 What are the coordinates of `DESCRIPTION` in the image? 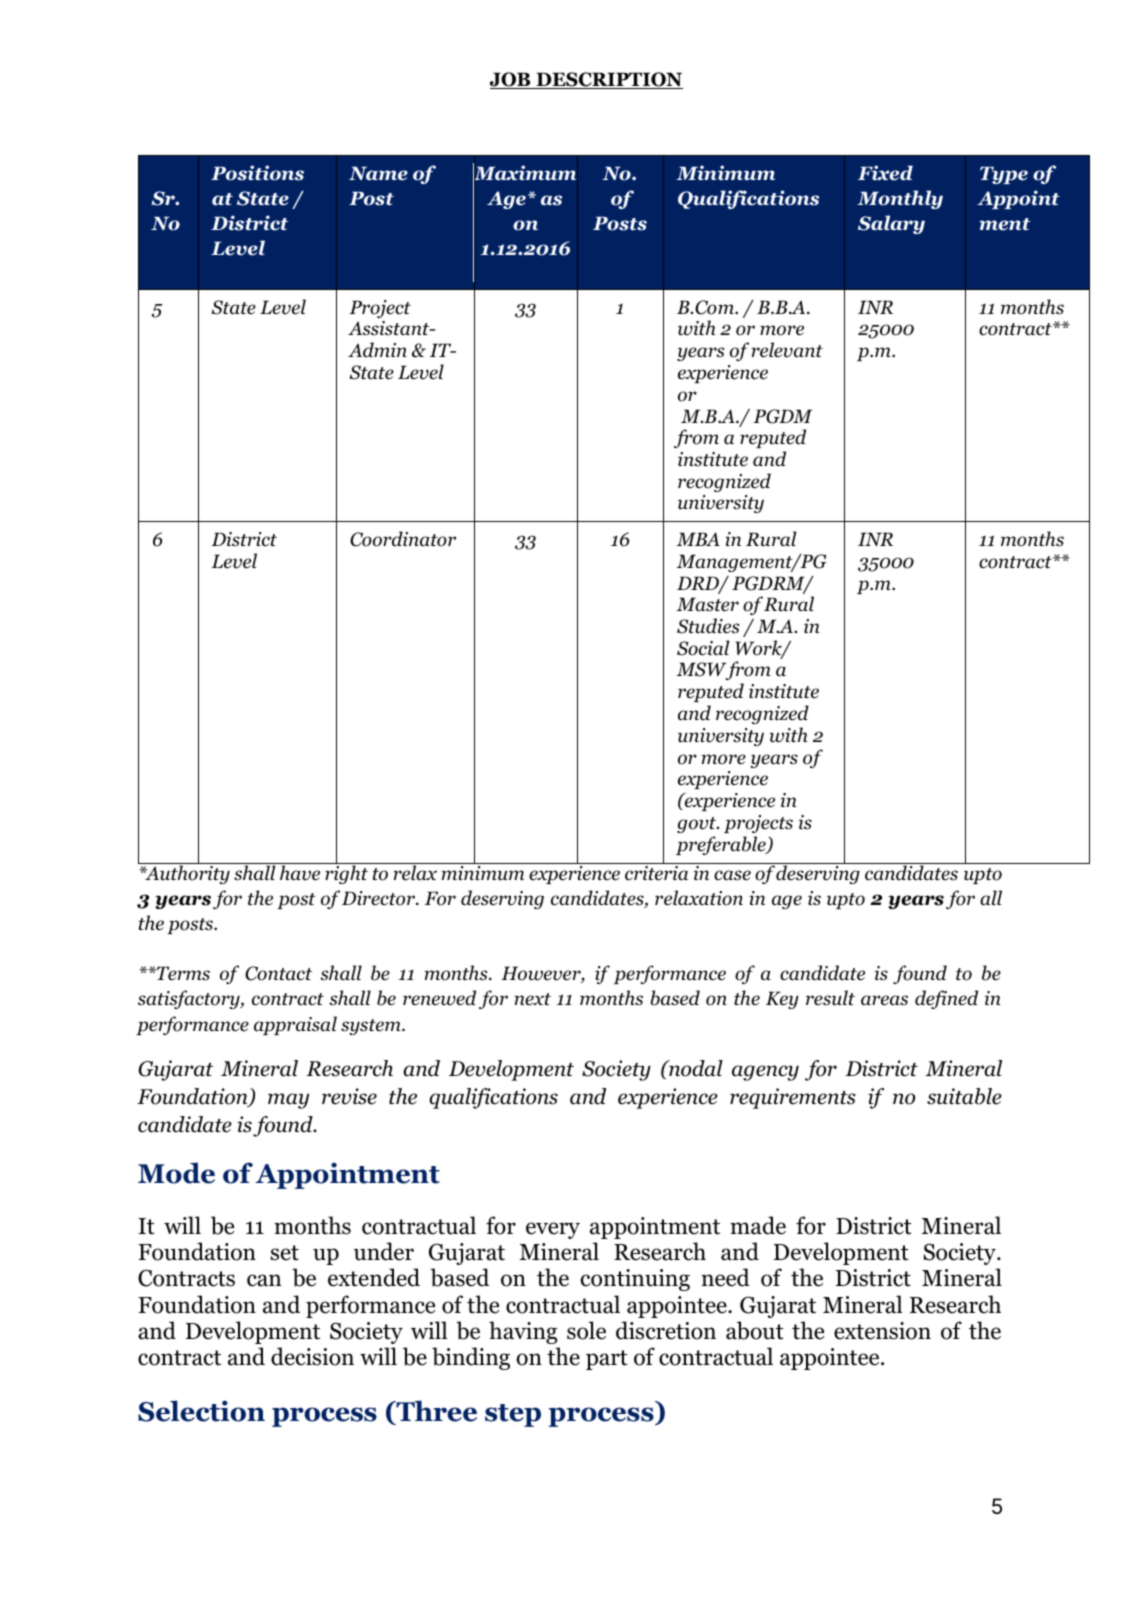 It's located at (608, 80).
